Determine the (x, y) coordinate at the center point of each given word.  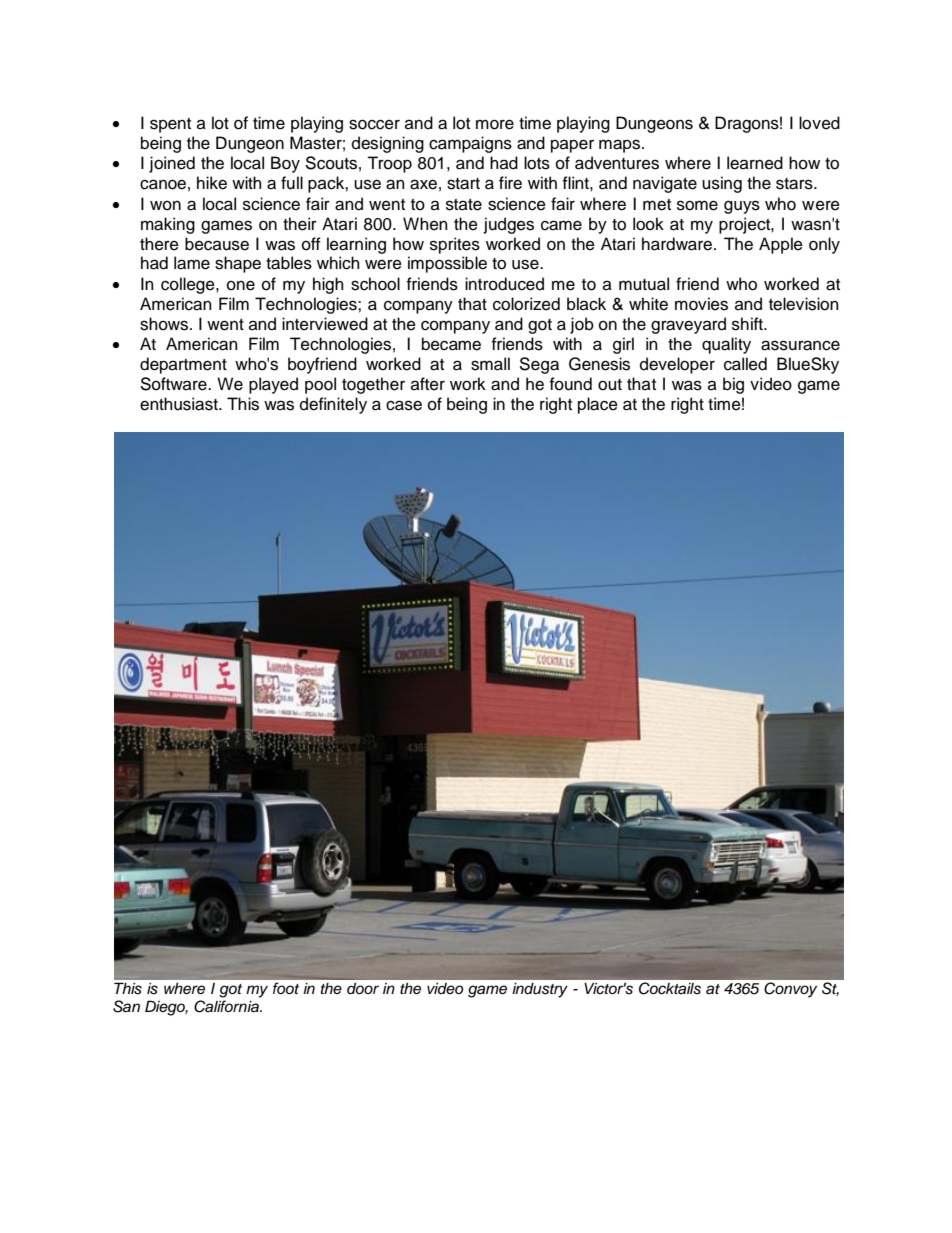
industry (540, 990)
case (404, 405)
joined (172, 164)
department (183, 365)
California (227, 1006)
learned (755, 163)
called (745, 364)
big (733, 385)
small (490, 364)
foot (286, 988)
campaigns (470, 144)
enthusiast (180, 404)
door (363, 988)
